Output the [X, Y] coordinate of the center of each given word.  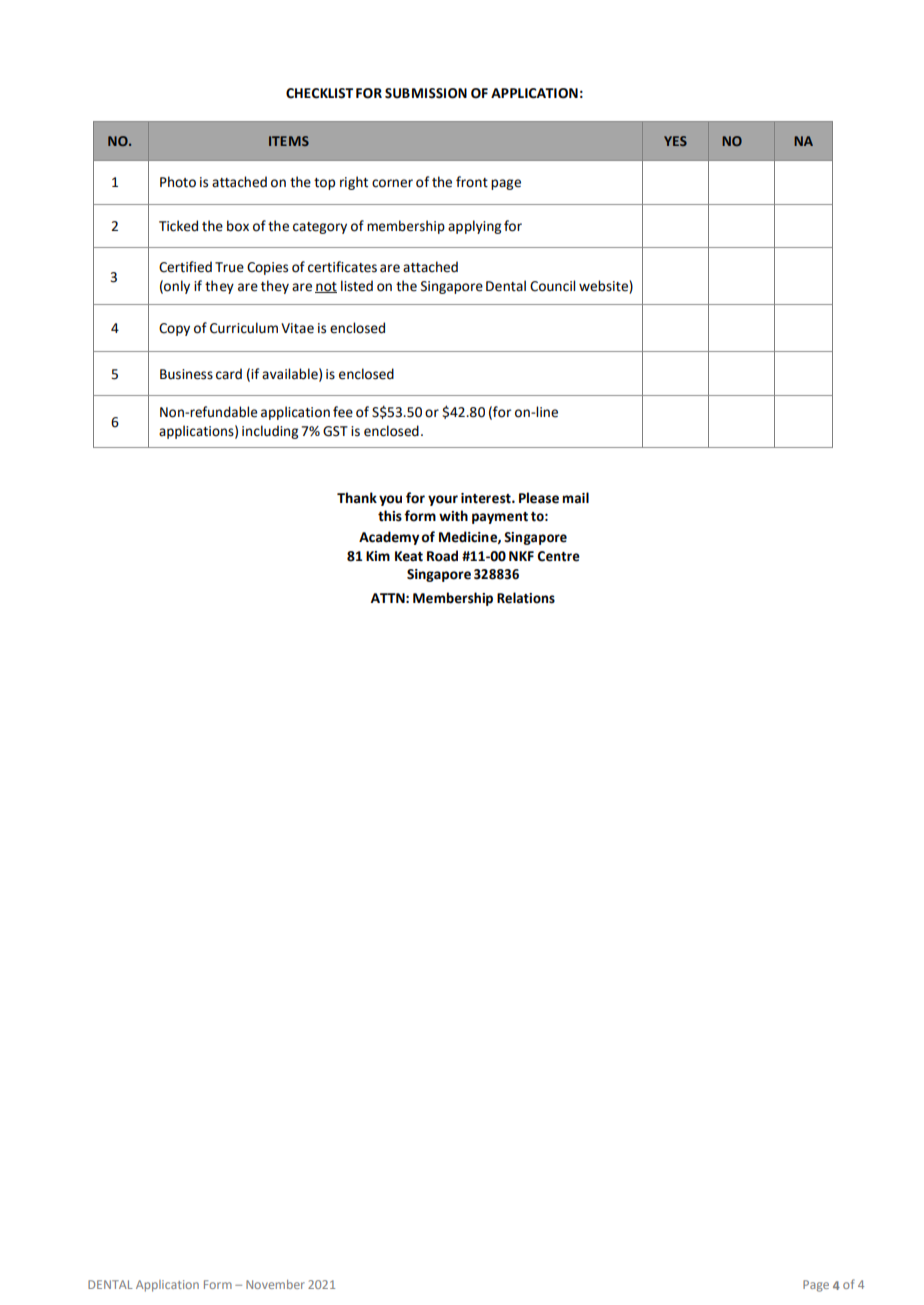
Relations [526, 598]
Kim [378, 556]
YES [675, 141]
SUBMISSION [426, 93]
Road [442, 556]
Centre [558, 556]
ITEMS [289, 141]
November [275, 1284]
